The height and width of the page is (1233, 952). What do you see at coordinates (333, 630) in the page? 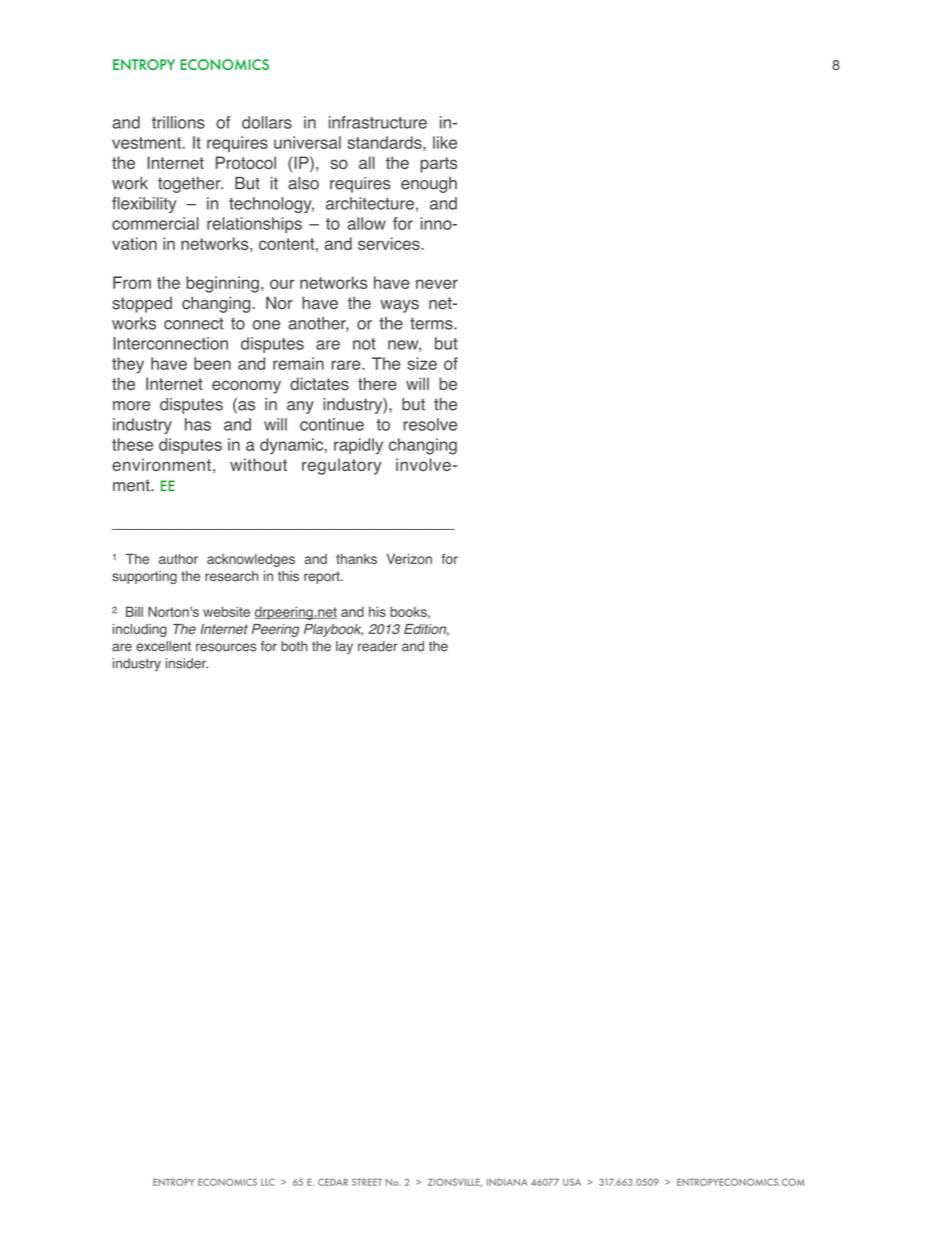
I see `Playbook` at bounding box center [333, 630].
